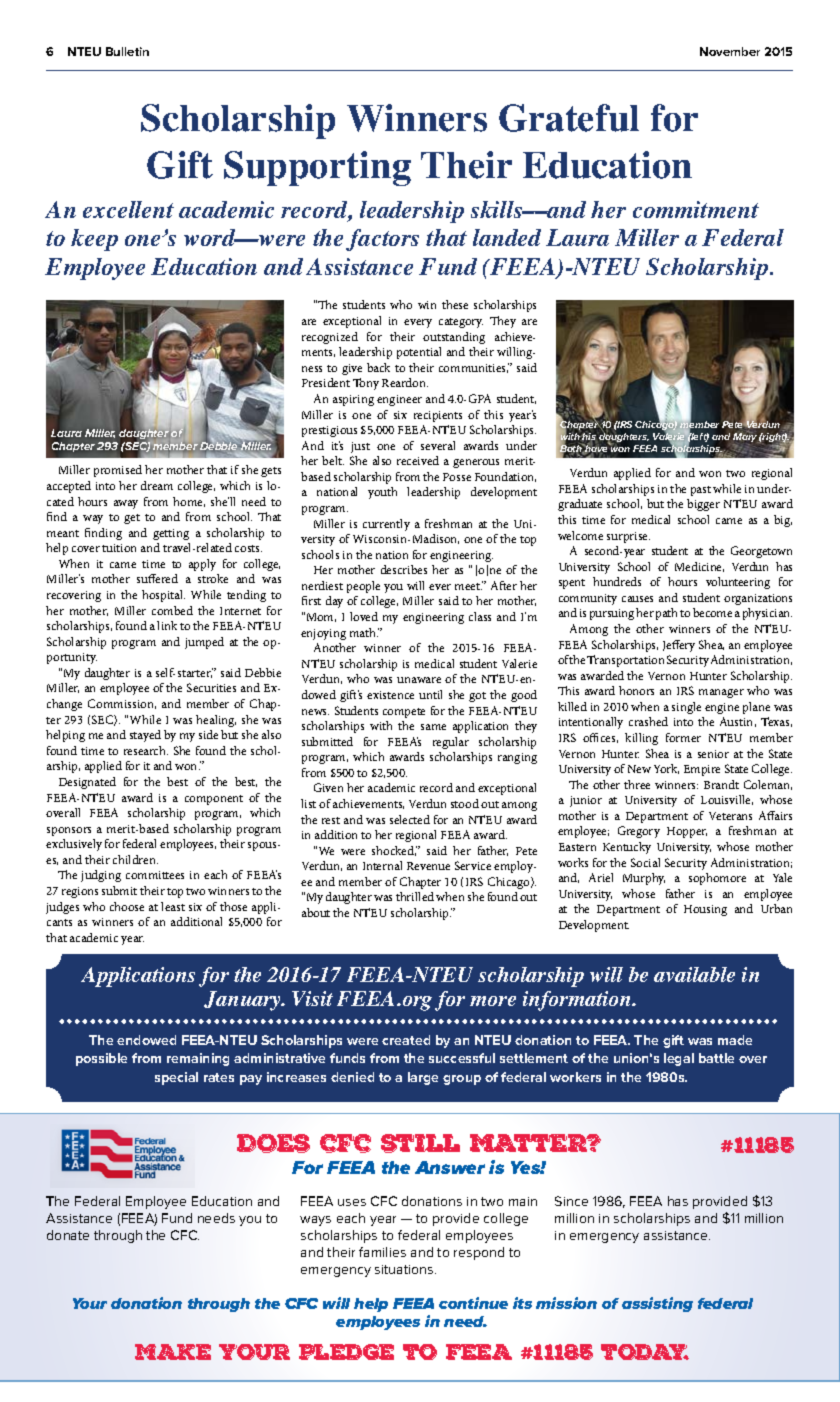 The image size is (840, 1402). Describe the element at coordinates (705, 910) in the screenshot. I see `Housing` at that location.
